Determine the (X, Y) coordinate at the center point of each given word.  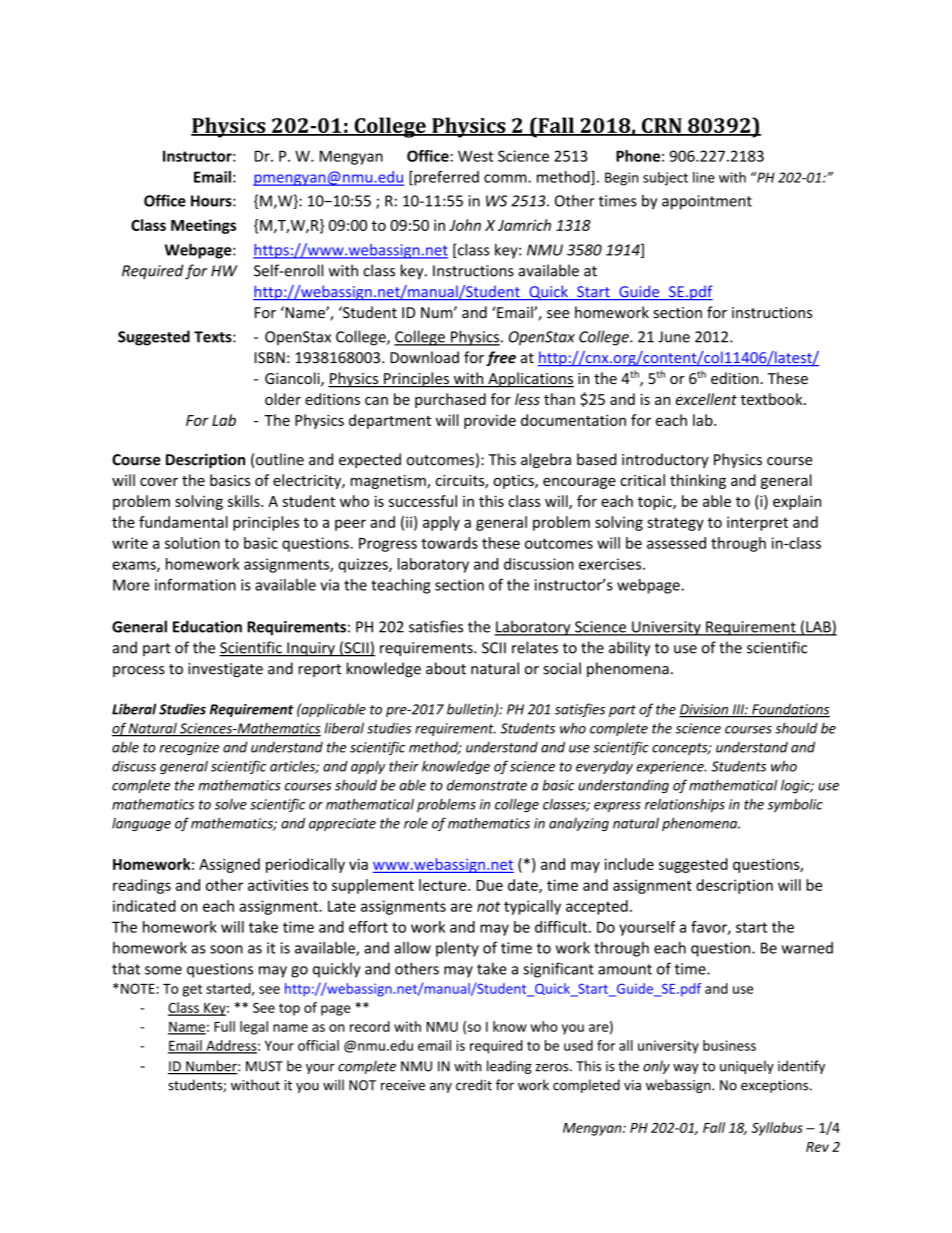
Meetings (203, 226)
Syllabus (777, 1129)
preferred (445, 178)
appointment (707, 202)
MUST (264, 1066)
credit (474, 1085)
